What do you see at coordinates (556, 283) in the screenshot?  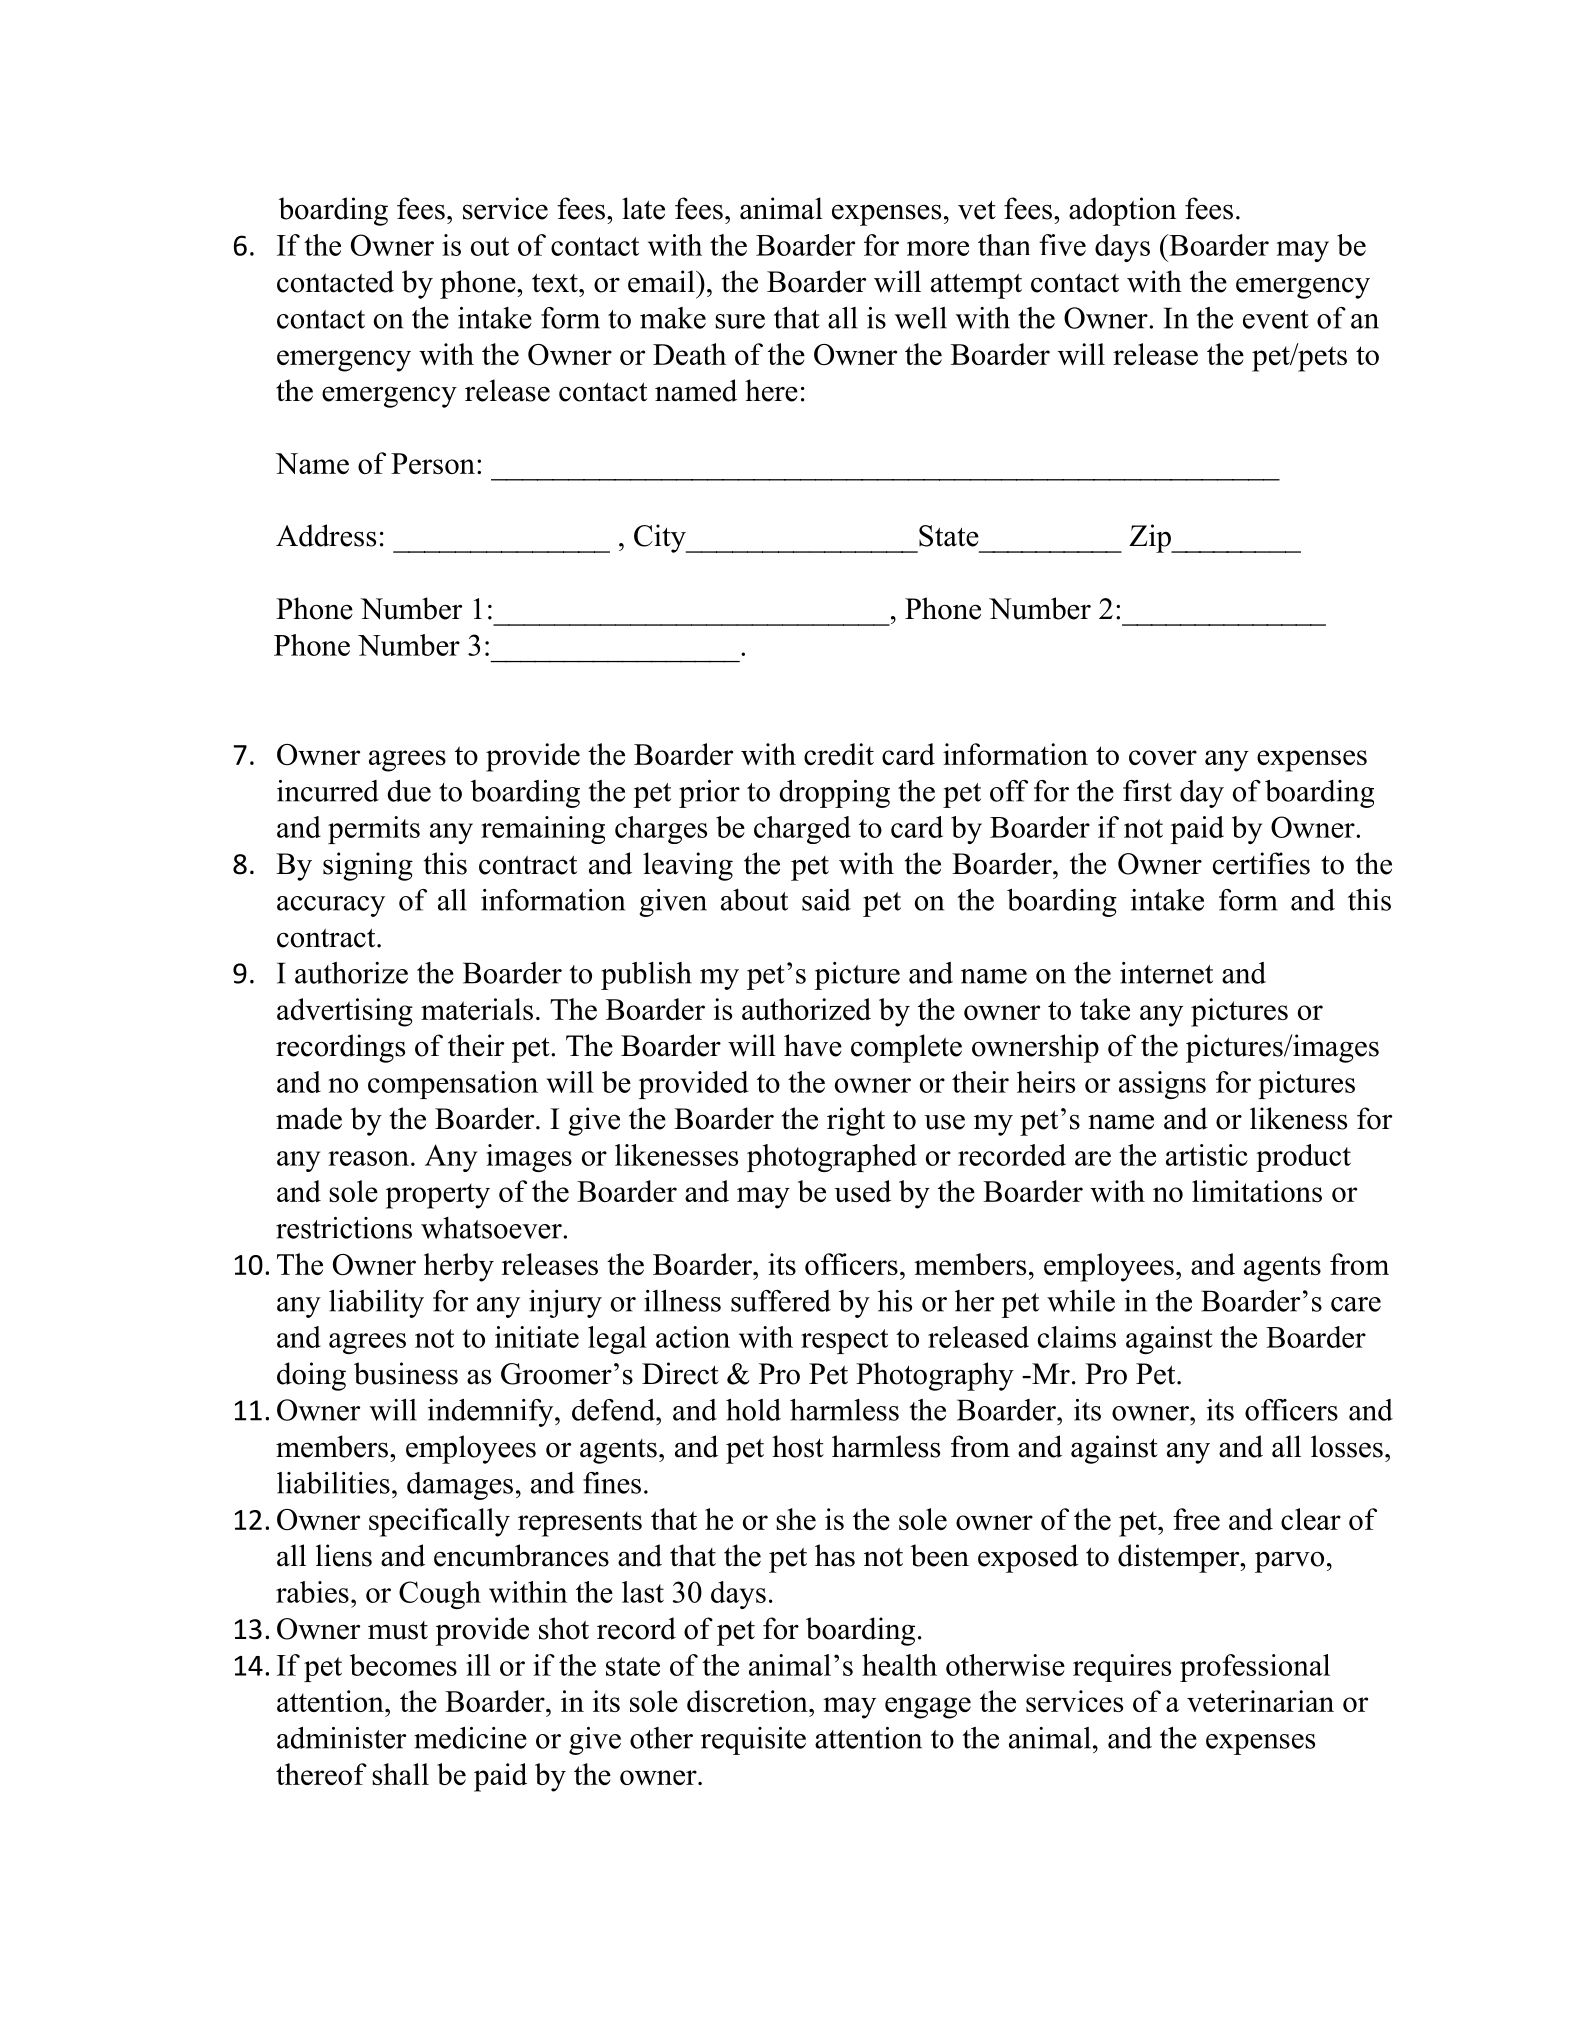 I see `text` at bounding box center [556, 283].
